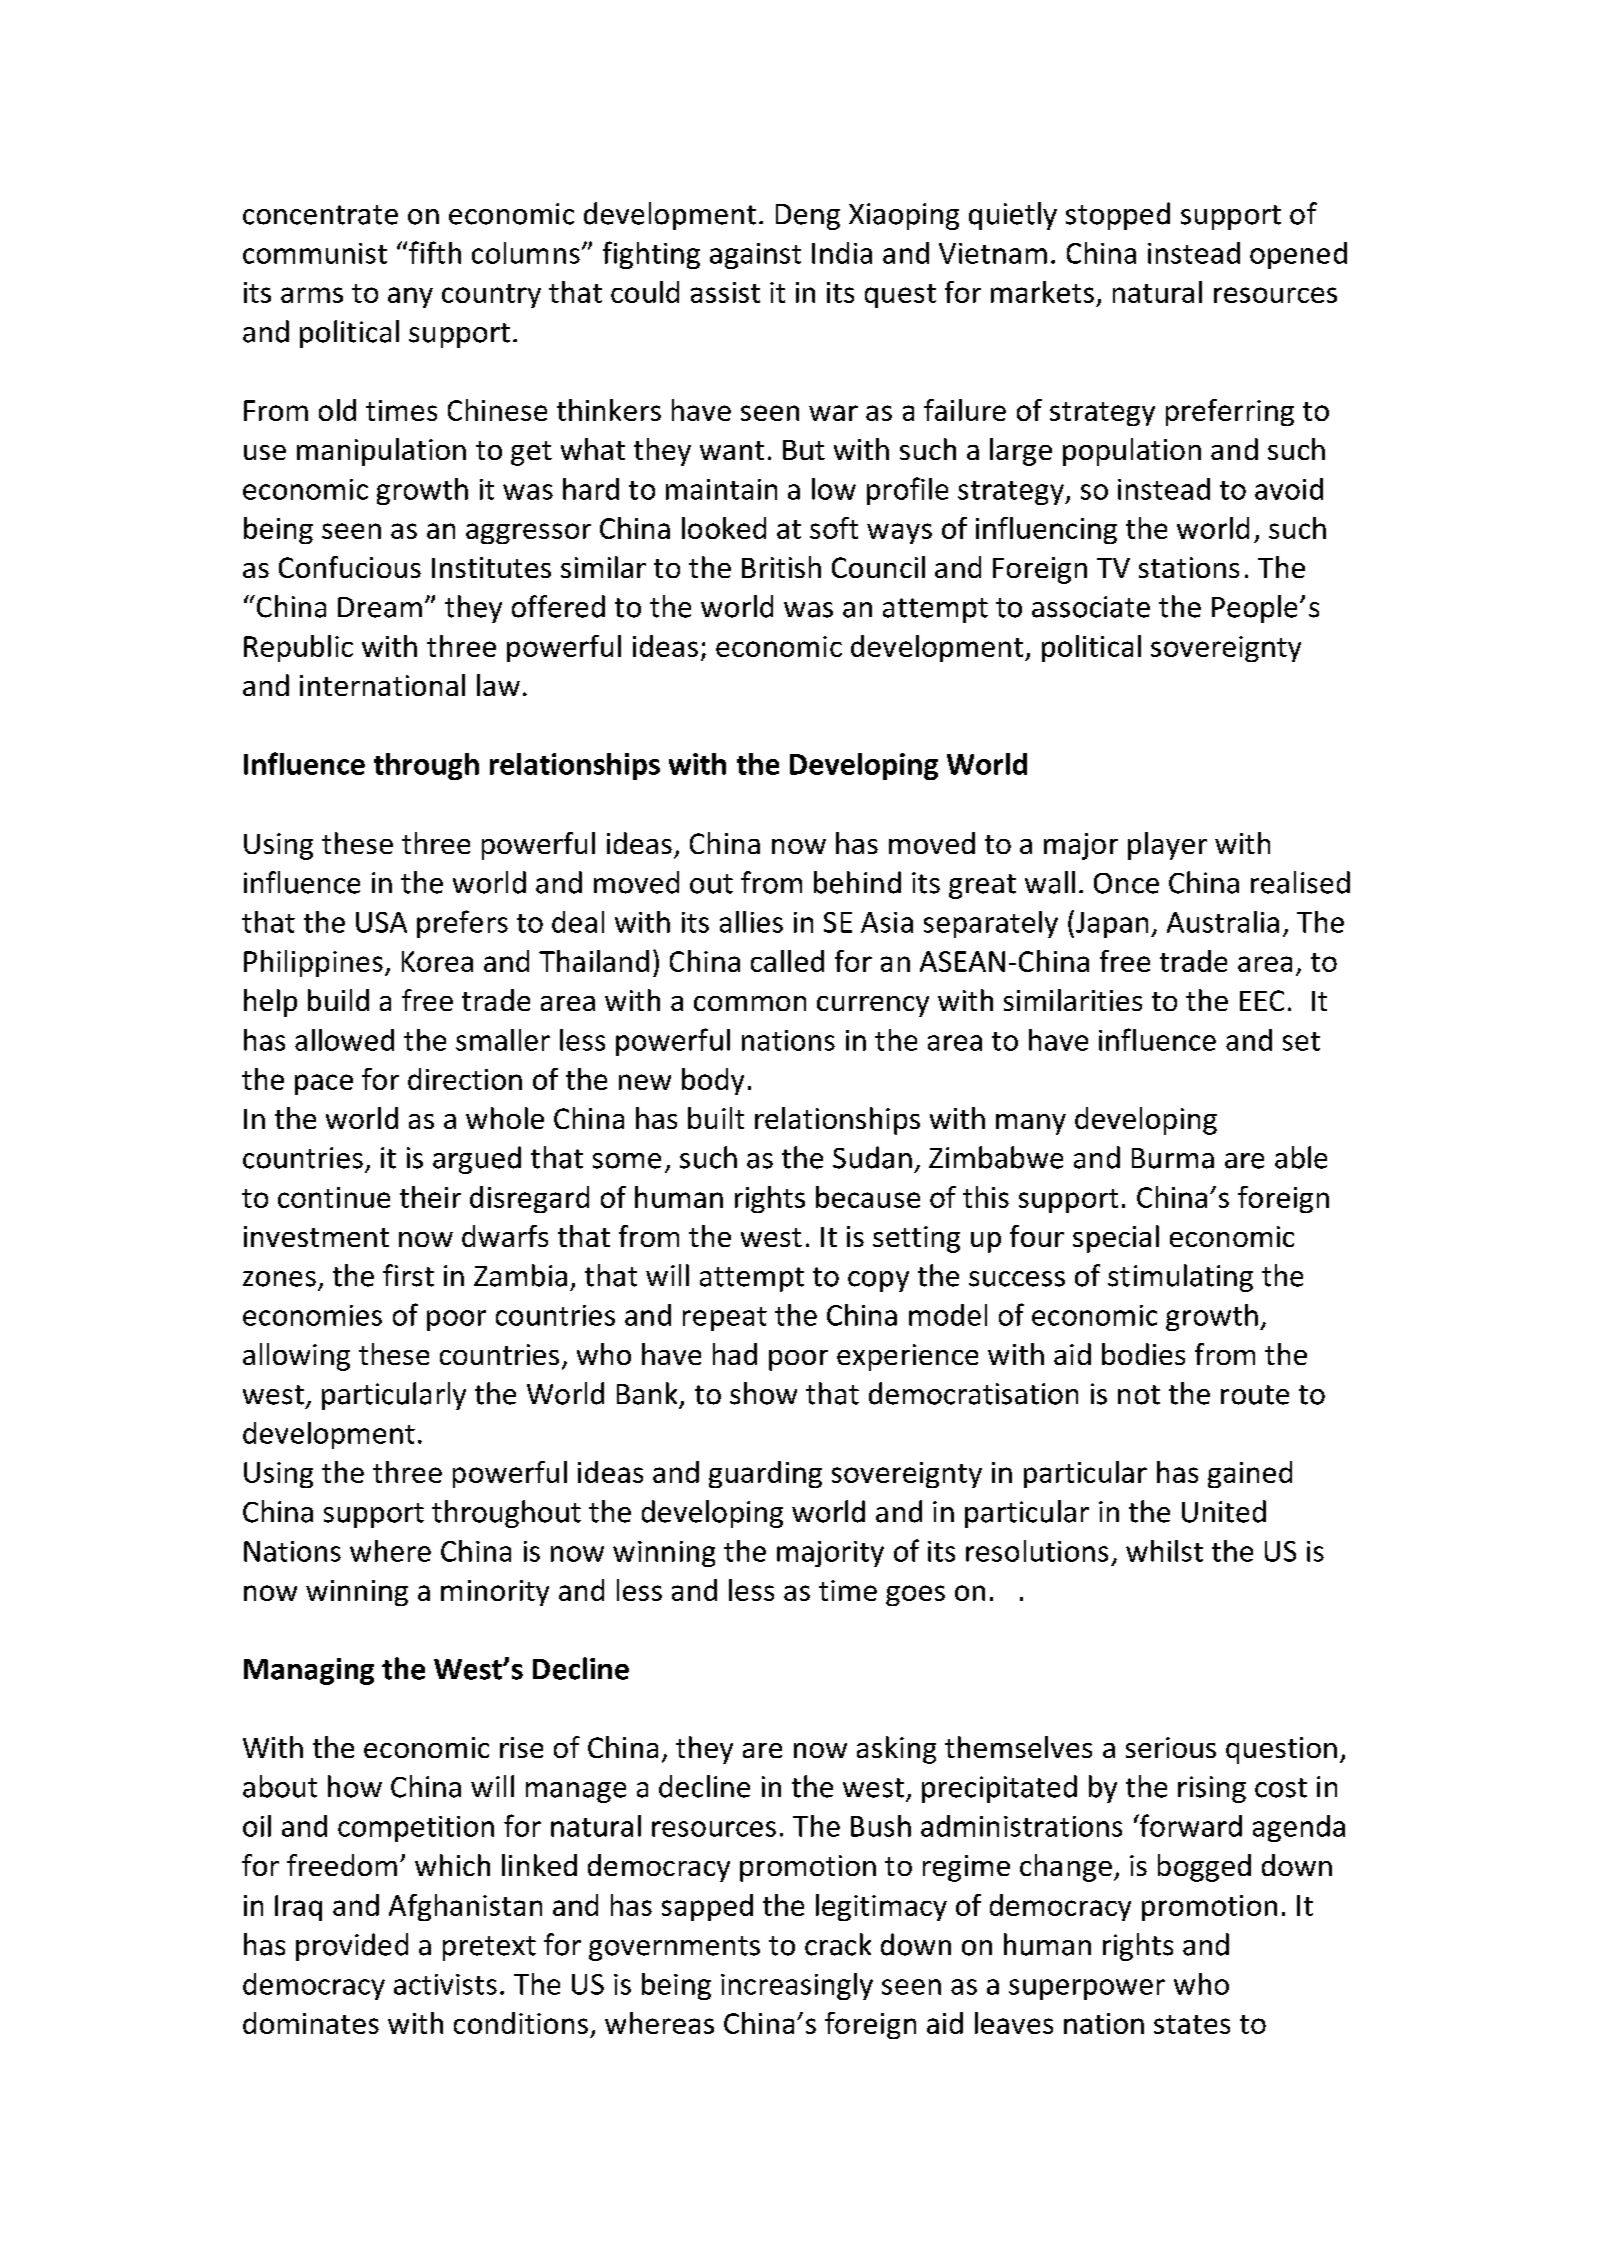 This document has width=1598, height=2260. I want to click on Burma, so click(1173, 1158).
